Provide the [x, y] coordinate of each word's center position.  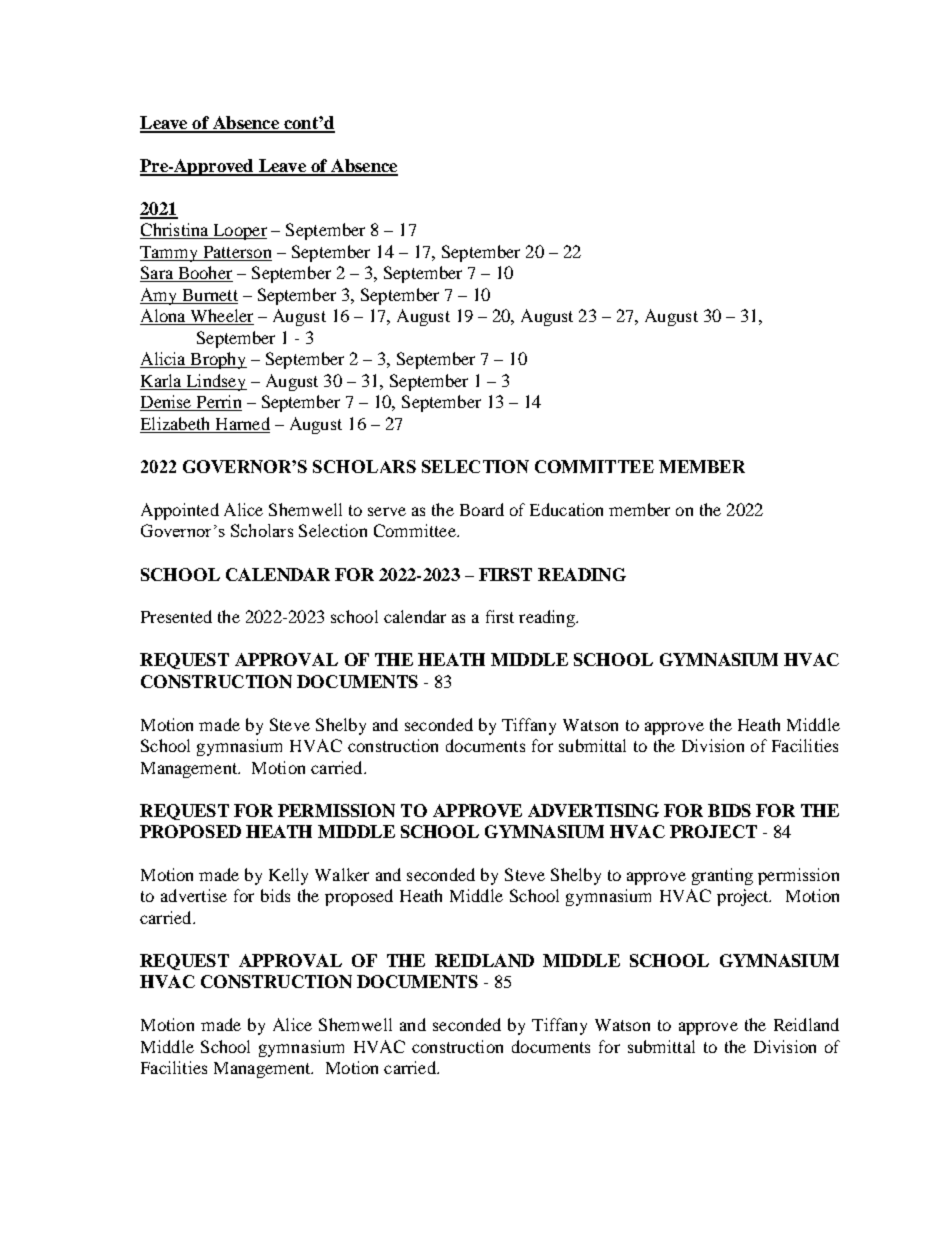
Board [482, 509]
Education [566, 509]
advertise [194, 895]
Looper [239, 232]
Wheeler [221, 317]
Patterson [237, 252]
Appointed [180, 511]
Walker [342, 874]
